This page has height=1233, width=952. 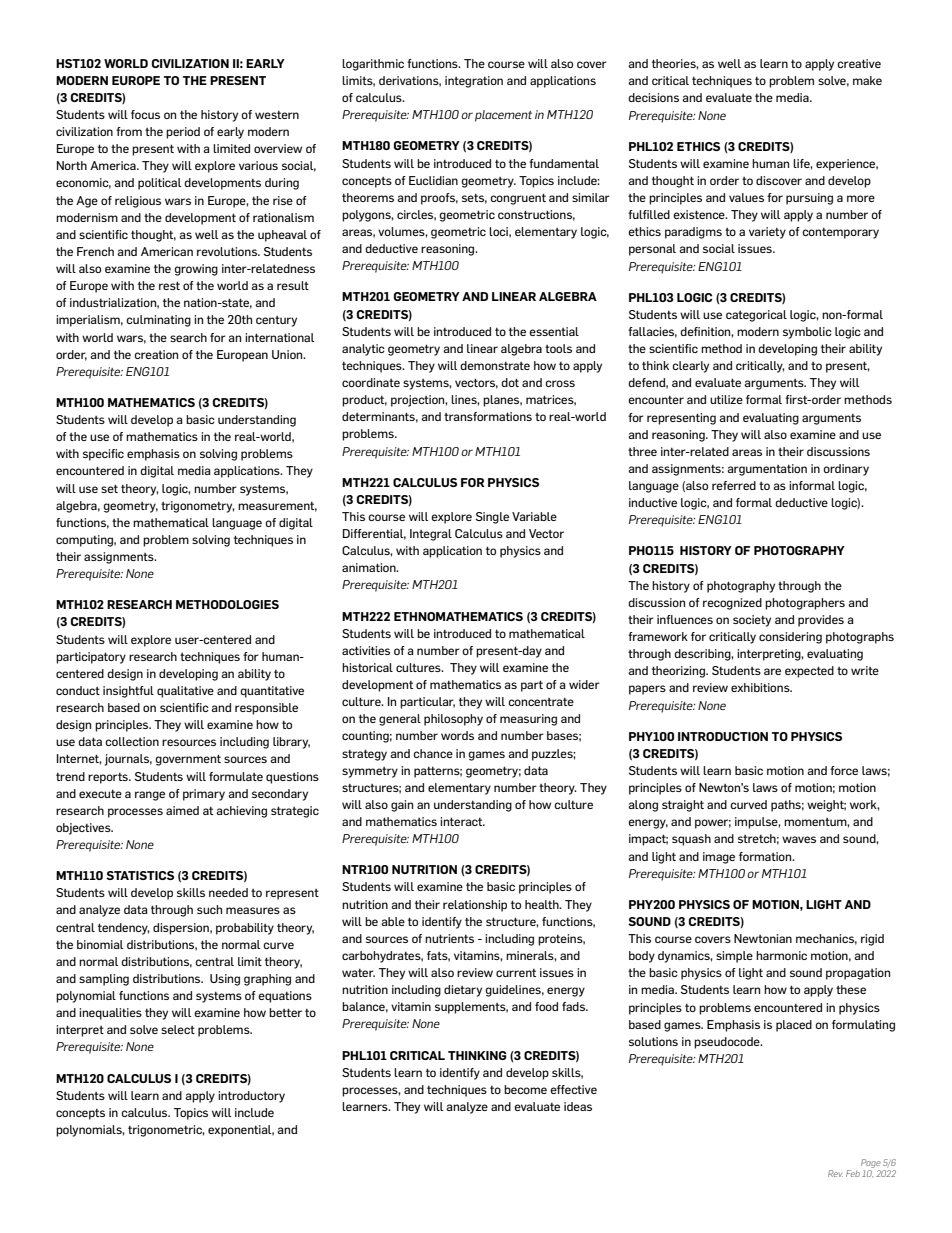 I want to click on introductory, so click(x=251, y=1097).
